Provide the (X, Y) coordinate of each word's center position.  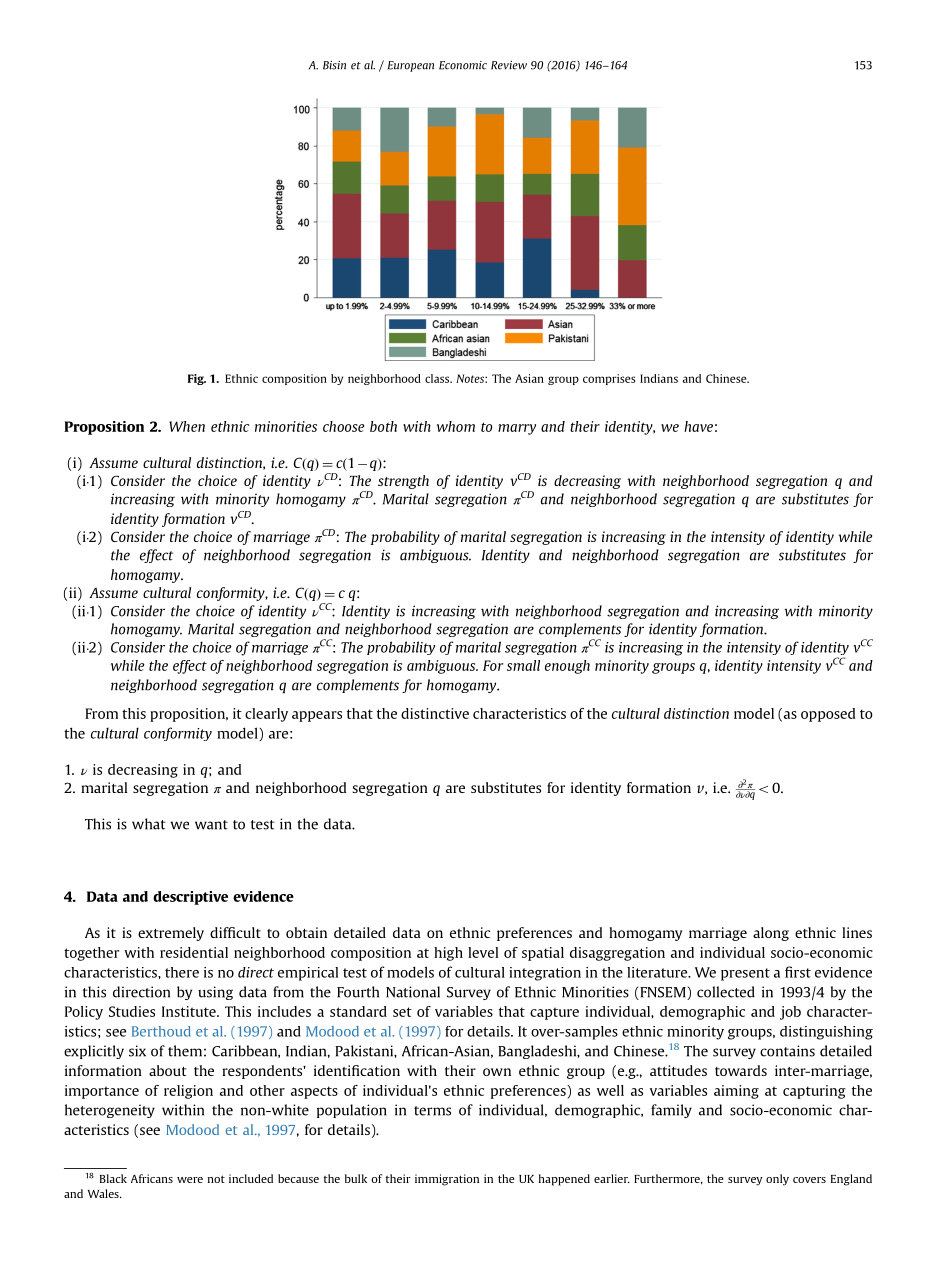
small (523, 665)
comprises (609, 379)
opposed (828, 715)
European (411, 66)
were (190, 1180)
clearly (266, 715)
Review (509, 65)
